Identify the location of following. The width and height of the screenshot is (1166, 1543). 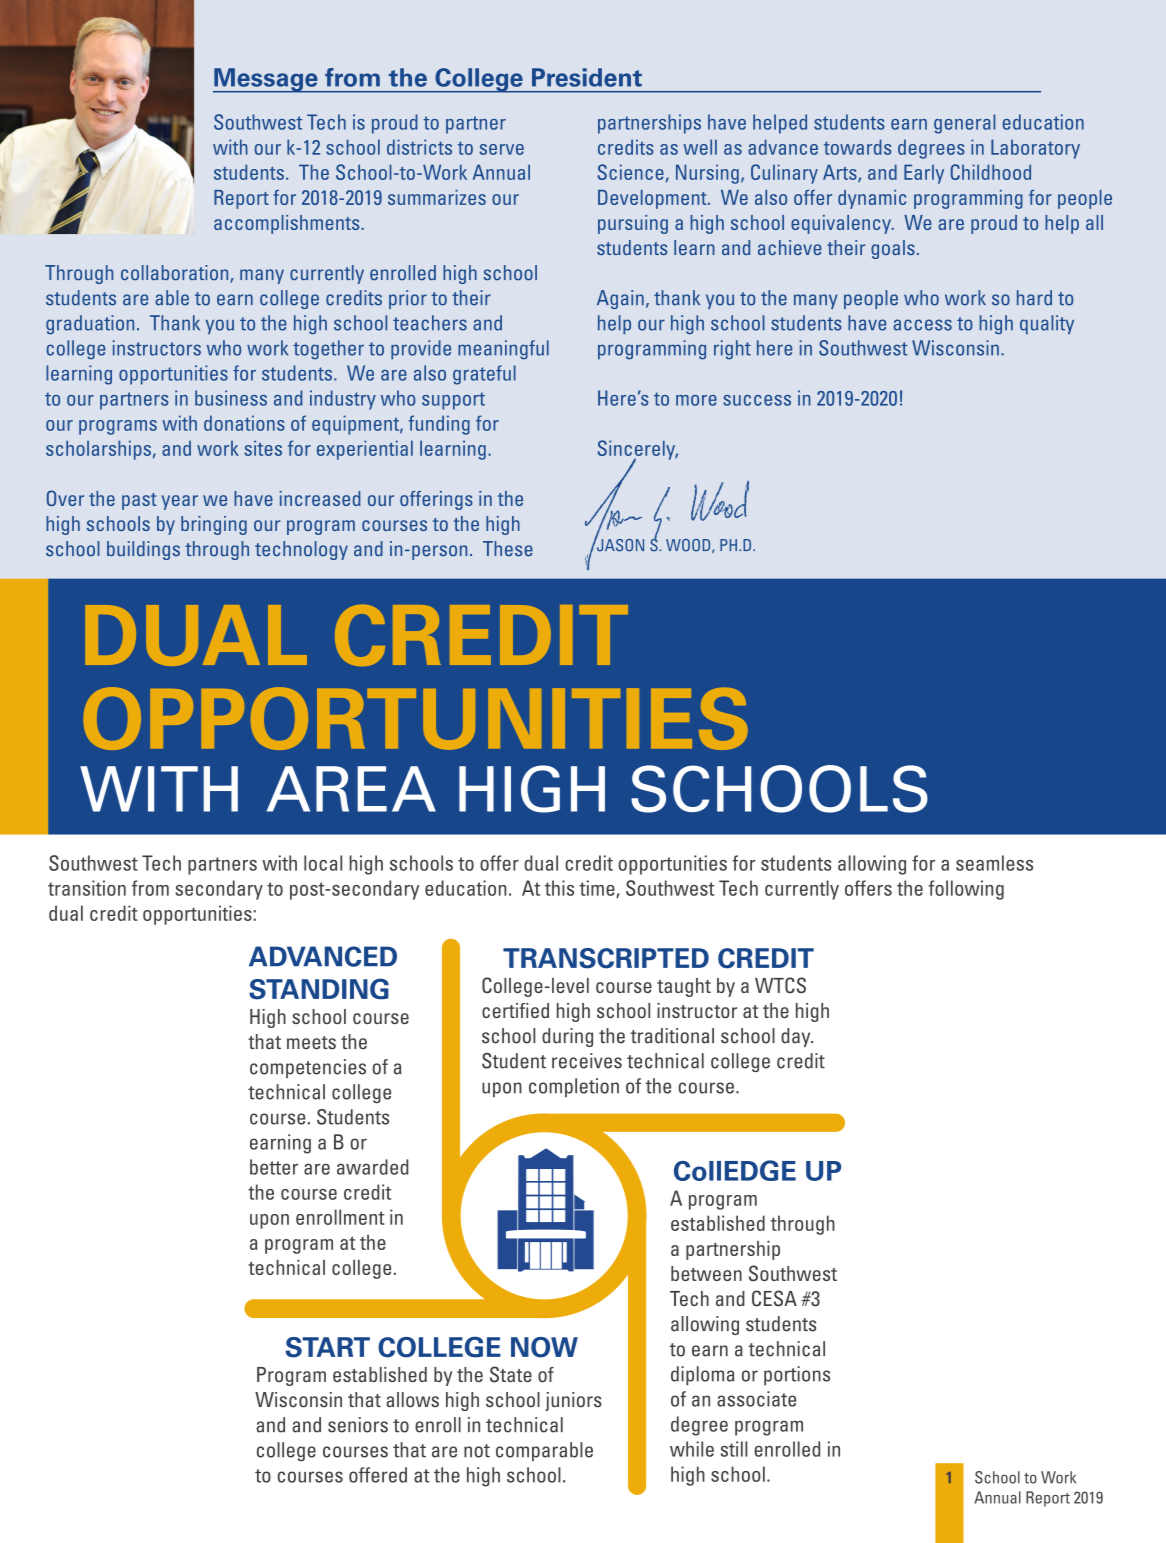
(966, 890).
